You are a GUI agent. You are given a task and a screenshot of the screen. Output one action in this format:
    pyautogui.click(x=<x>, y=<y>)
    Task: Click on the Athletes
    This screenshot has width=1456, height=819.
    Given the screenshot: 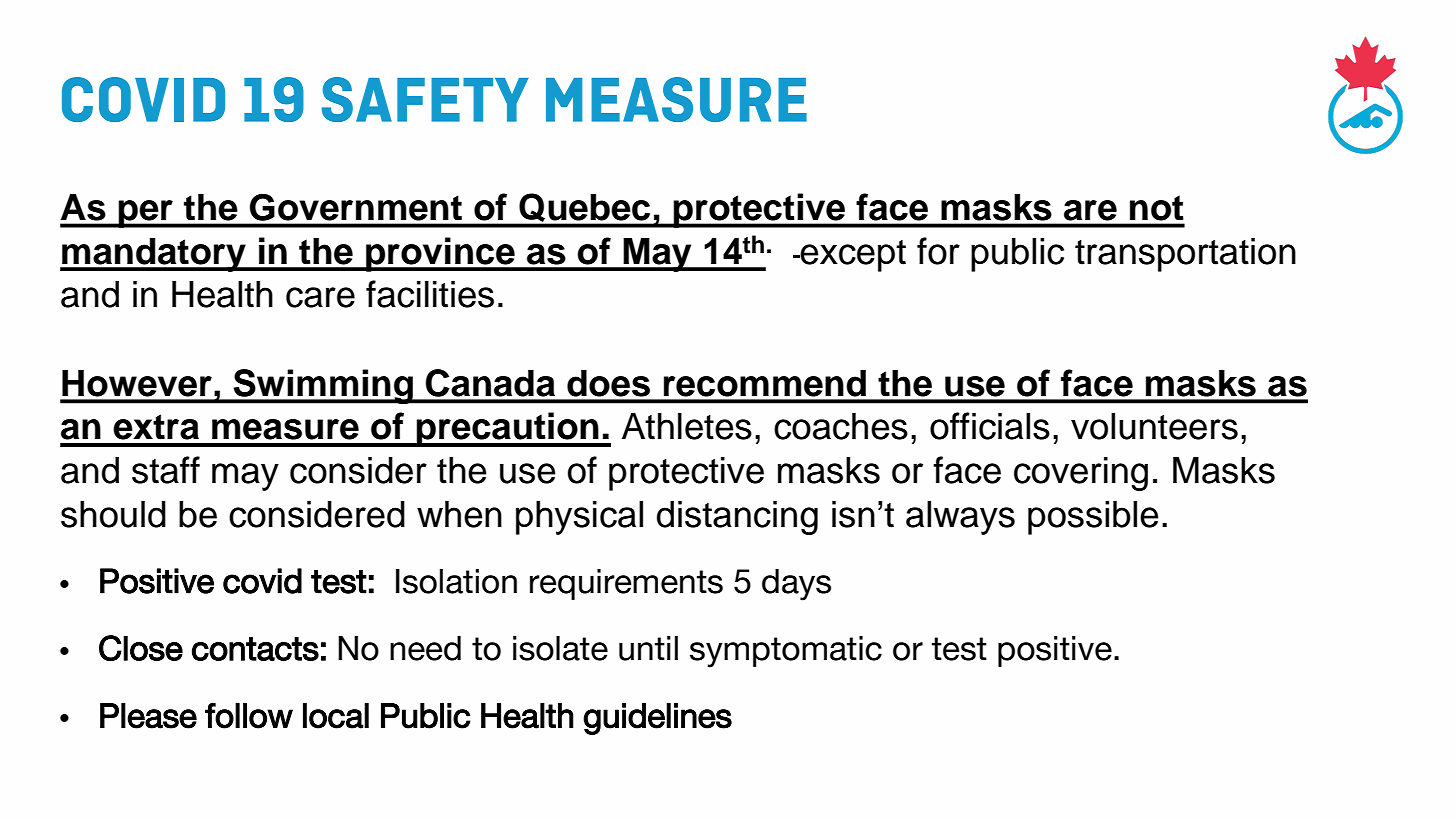 What is the action you would take?
    pyautogui.click(x=687, y=426)
